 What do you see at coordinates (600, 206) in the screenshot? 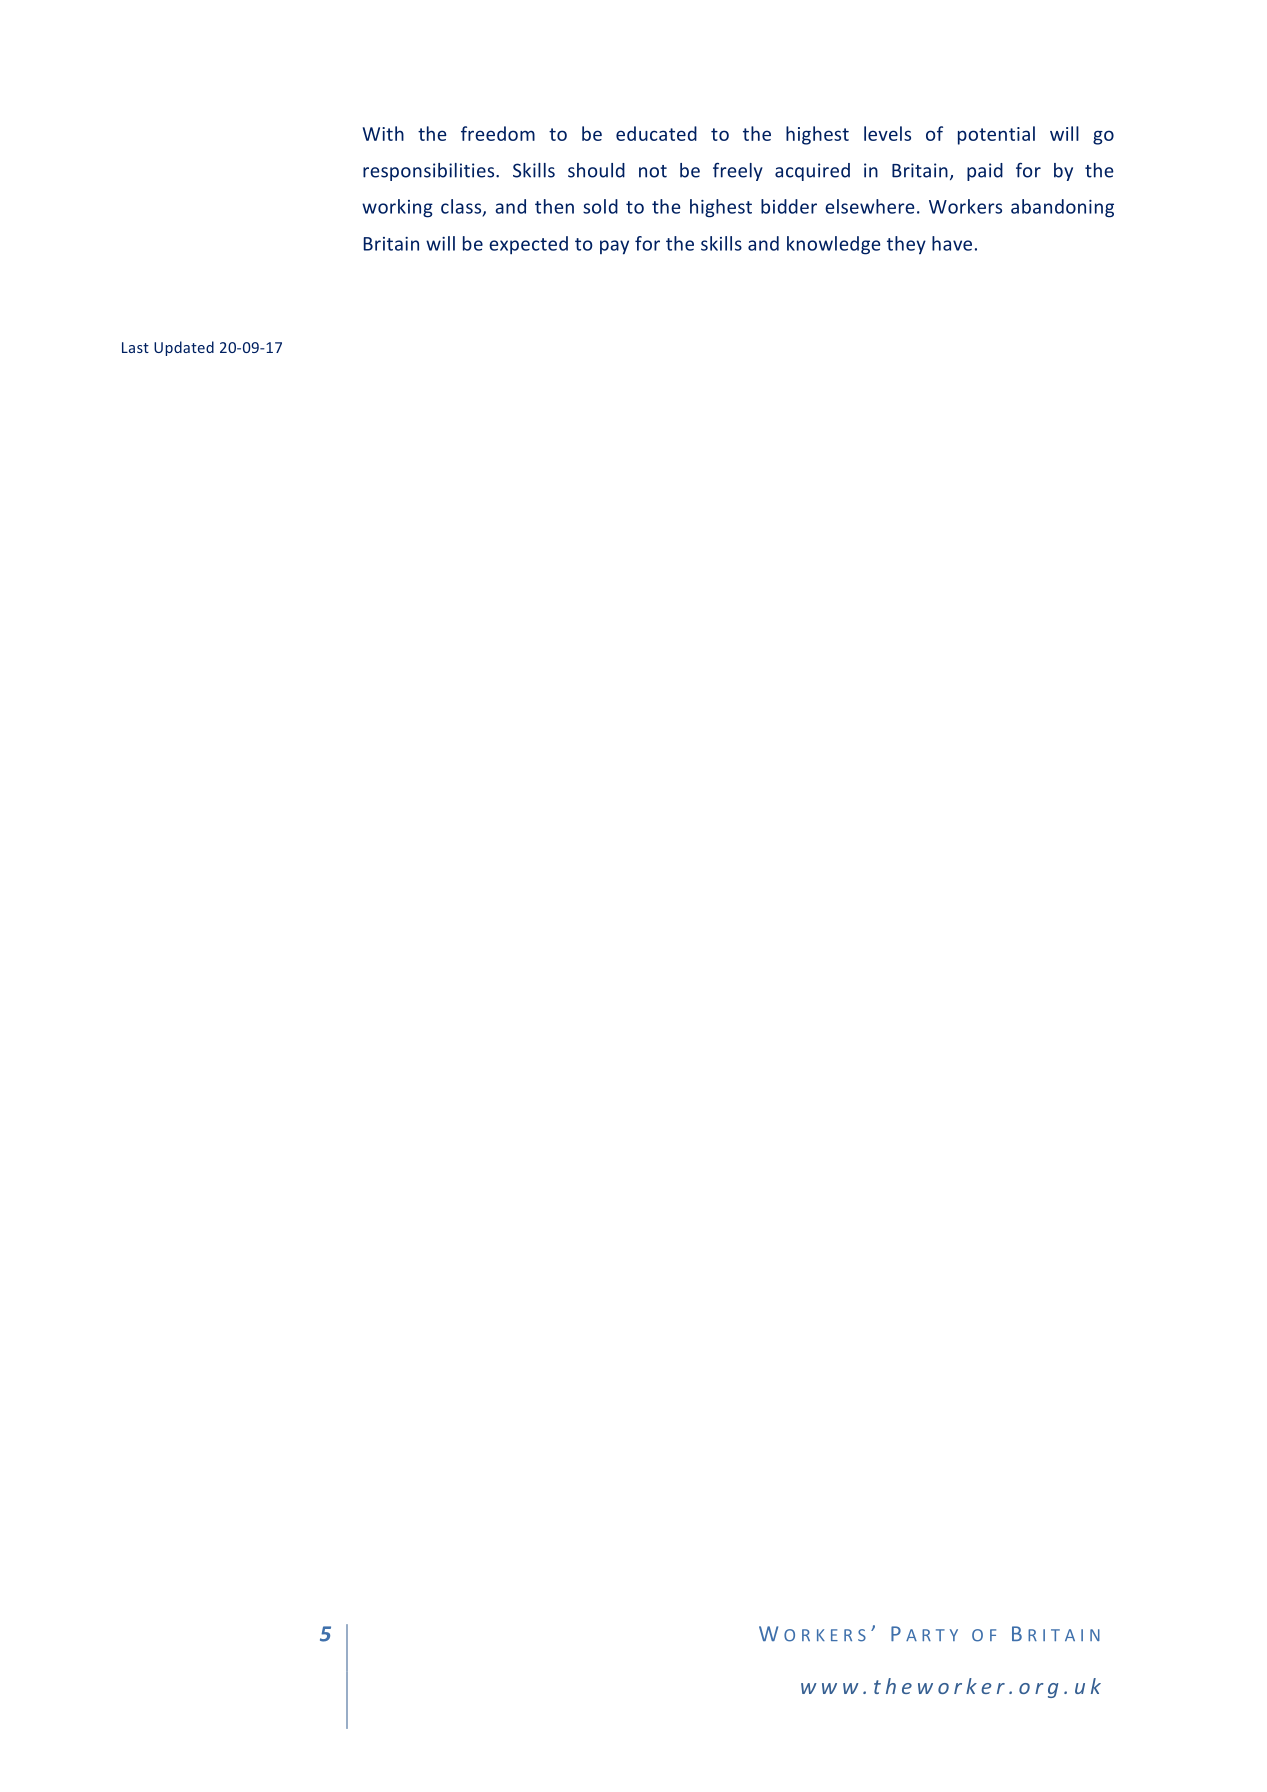
I see `sold` at bounding box center [600, 206].
